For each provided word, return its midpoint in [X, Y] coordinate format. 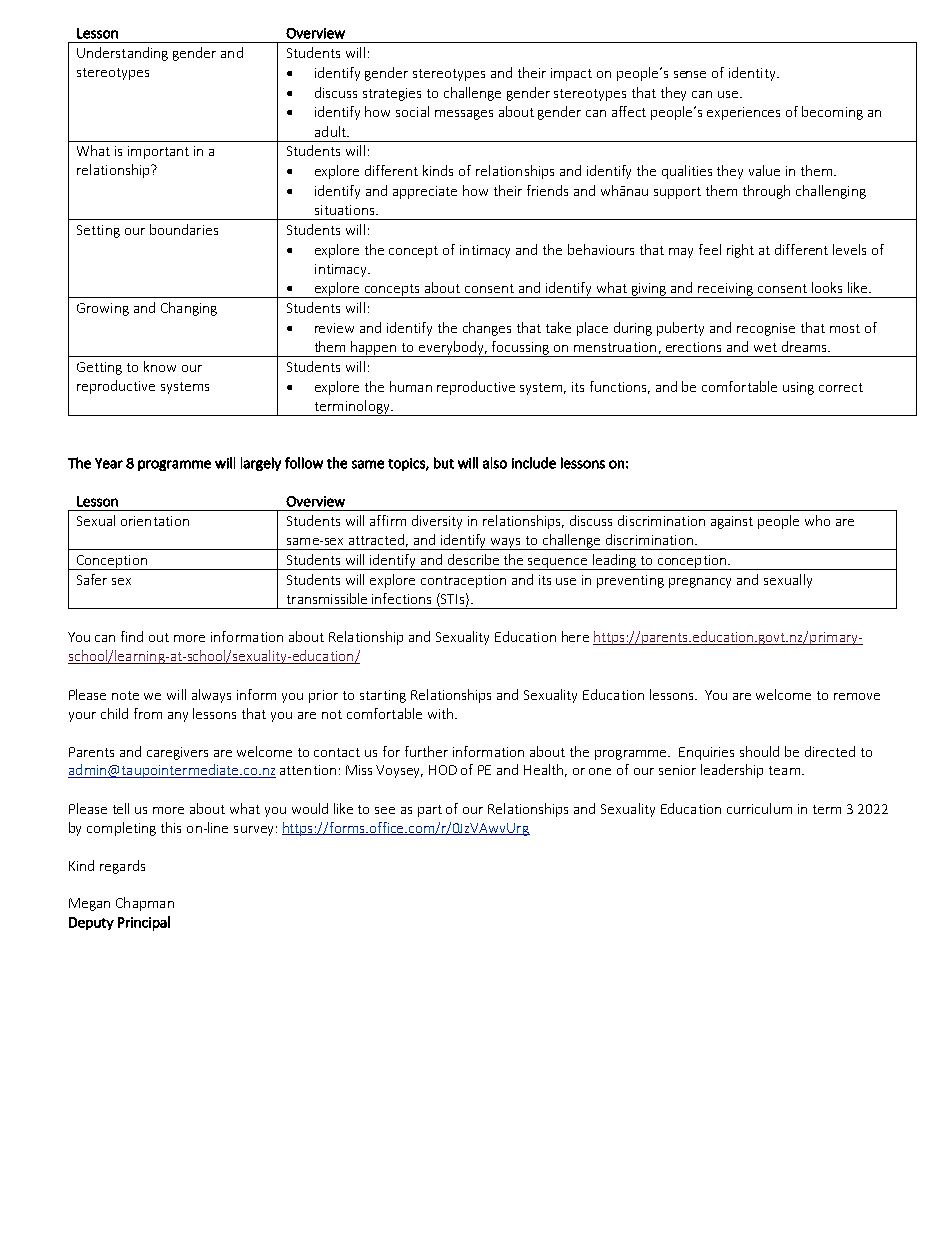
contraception [463, 581]
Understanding [122, 54]
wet [765, 347]
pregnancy [700, 583]
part [430, 811]
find [132, 636]
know [160, 366]
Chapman [145, 904]
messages [464, 115]
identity [753, 74]
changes [487, 329]
